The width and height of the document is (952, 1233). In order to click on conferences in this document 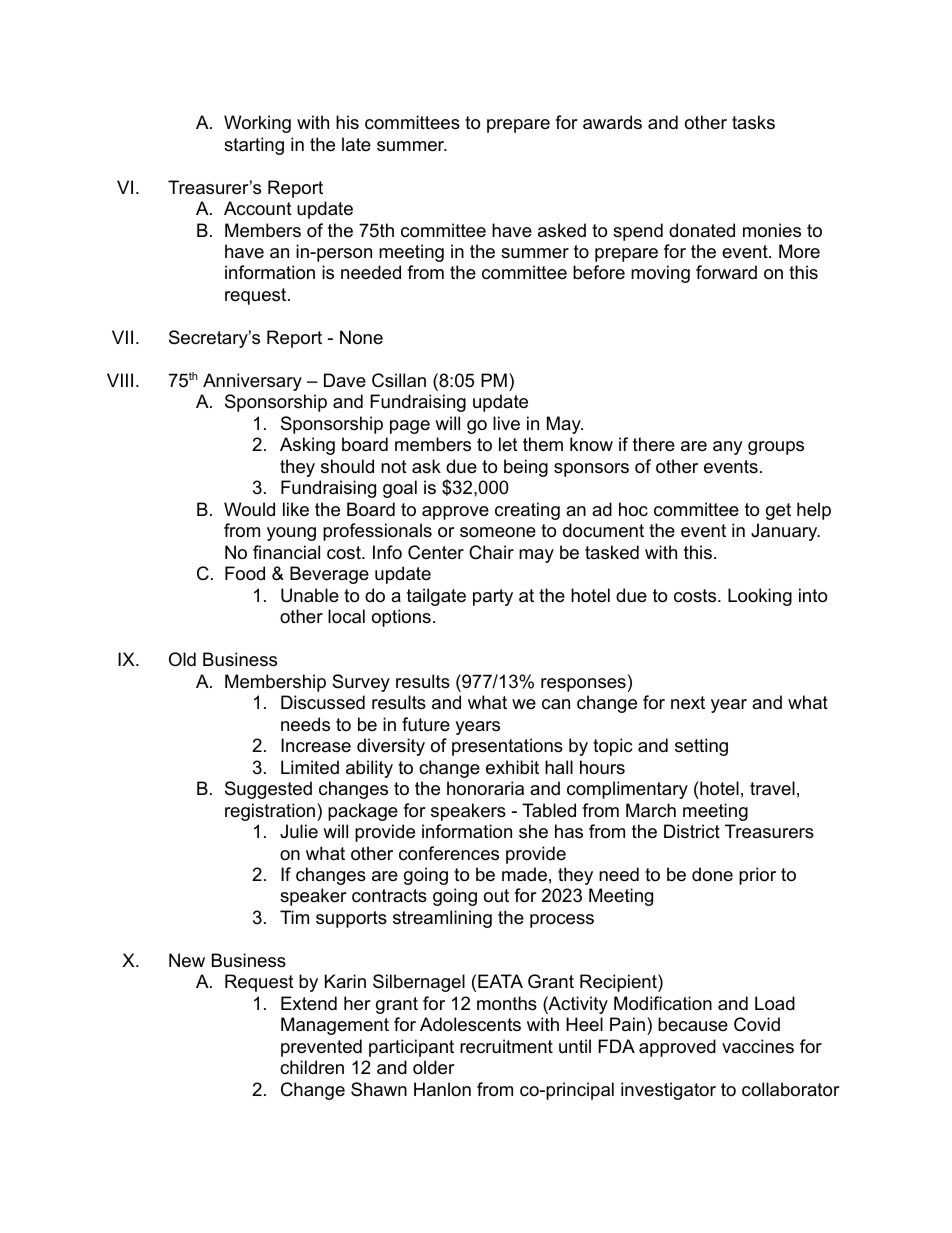, I will do `click(449, 853)`.
